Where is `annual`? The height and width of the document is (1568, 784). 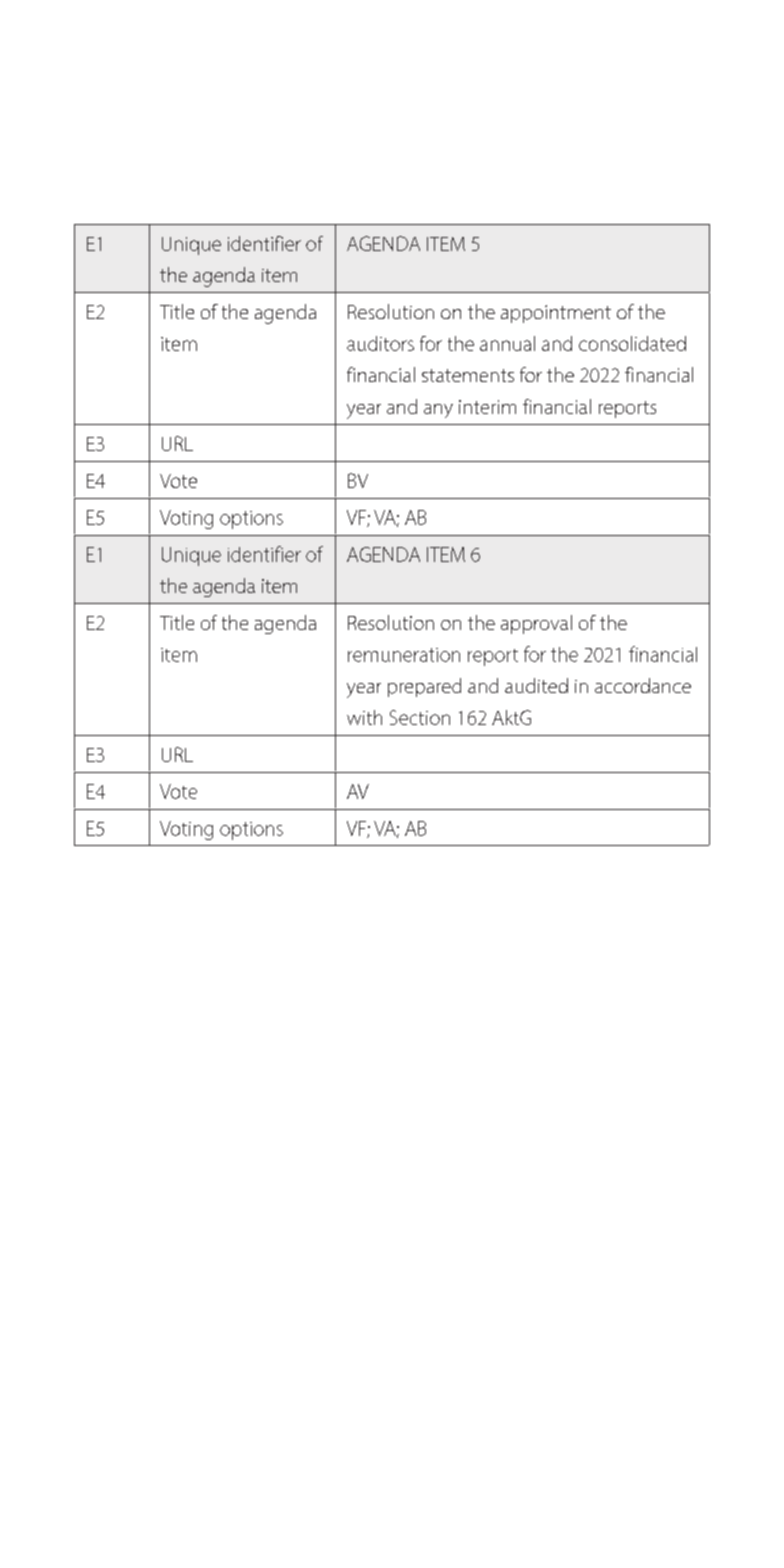 annual is located at coordinates (507, 343).
